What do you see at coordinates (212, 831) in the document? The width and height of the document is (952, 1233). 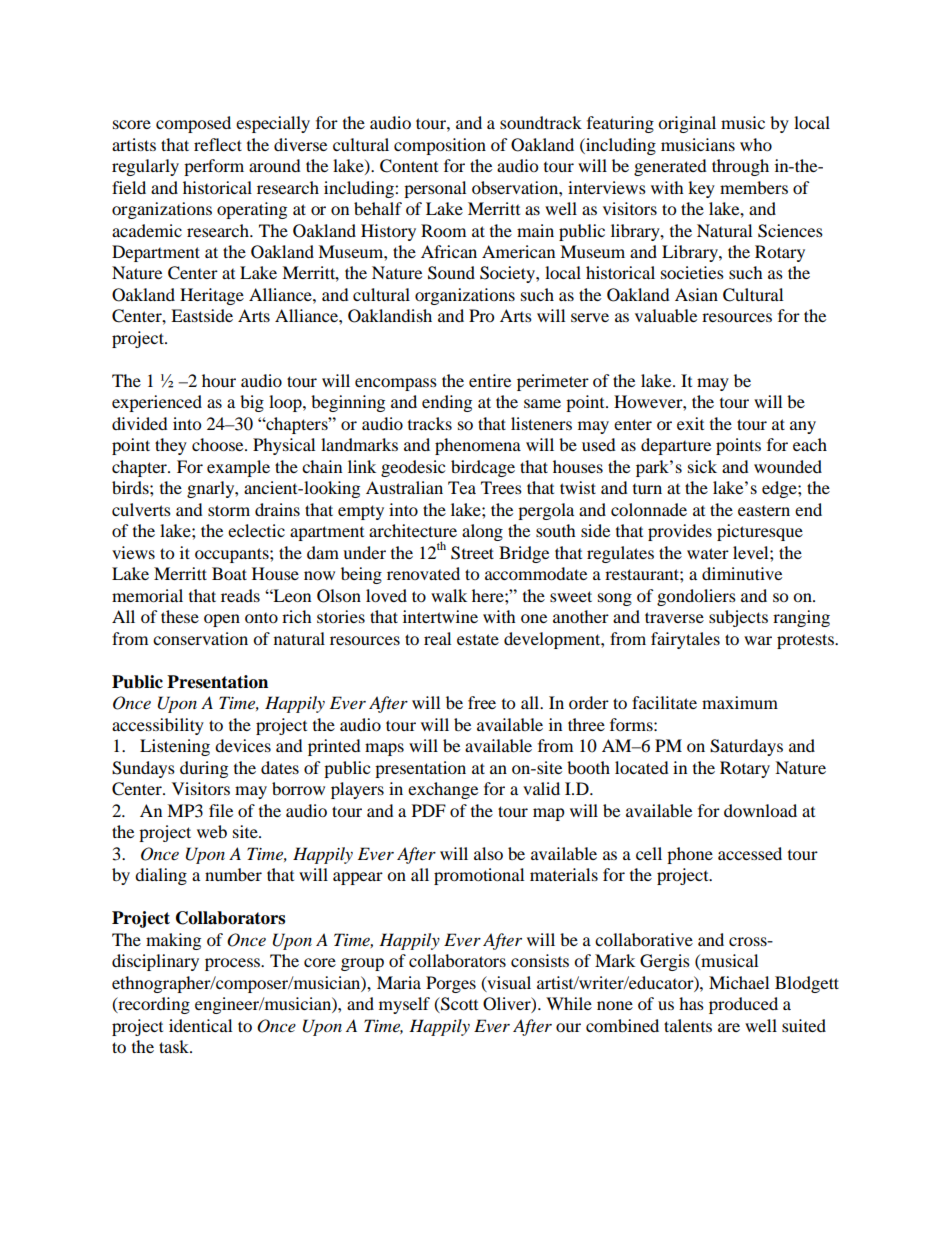 I see `web` at bounding box center [212, 831].
